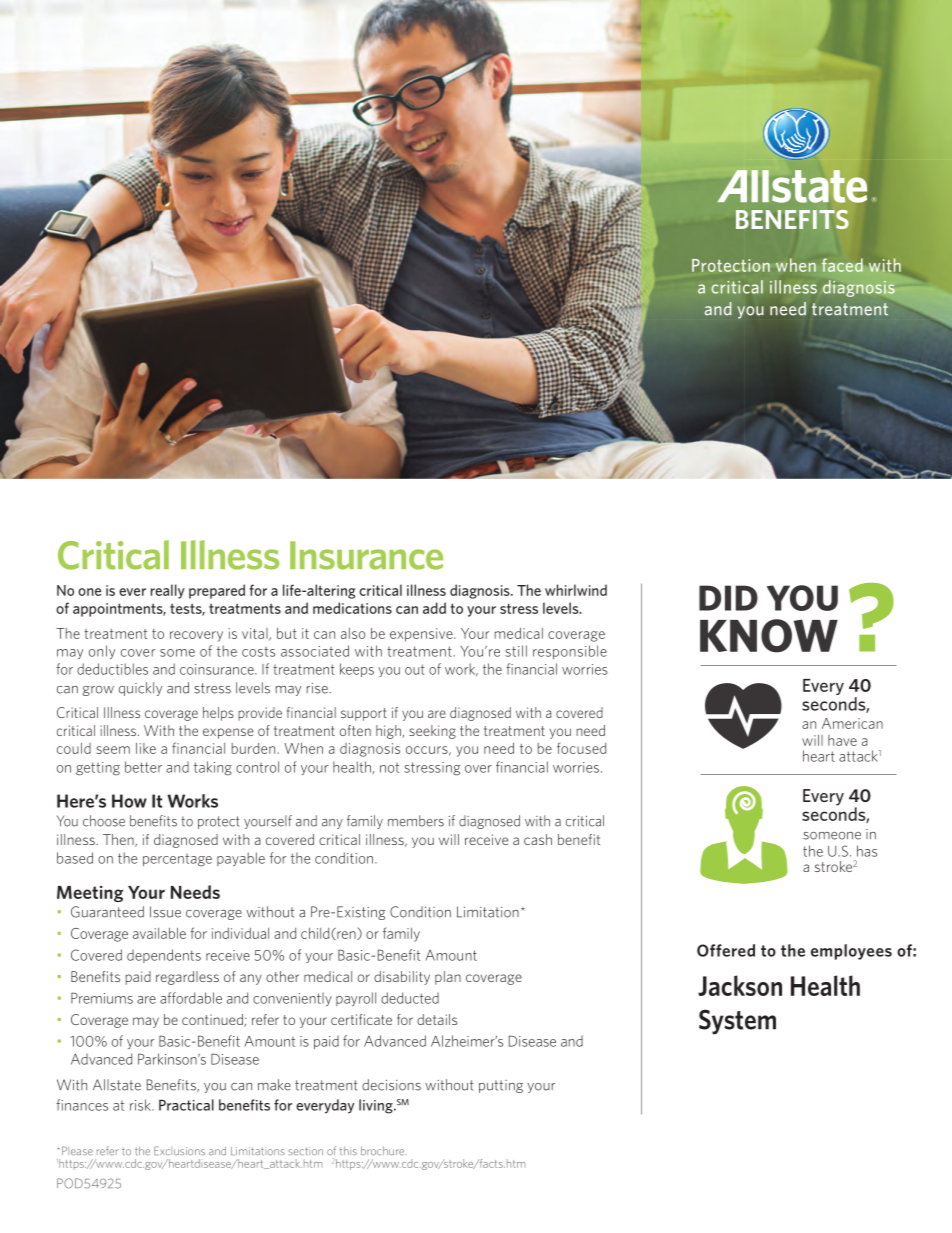 This document has width=952, height=1233. What do you see at coordinates (186, 1105) in the document?
I see `Practical` at bounding box center [186, 1105].
